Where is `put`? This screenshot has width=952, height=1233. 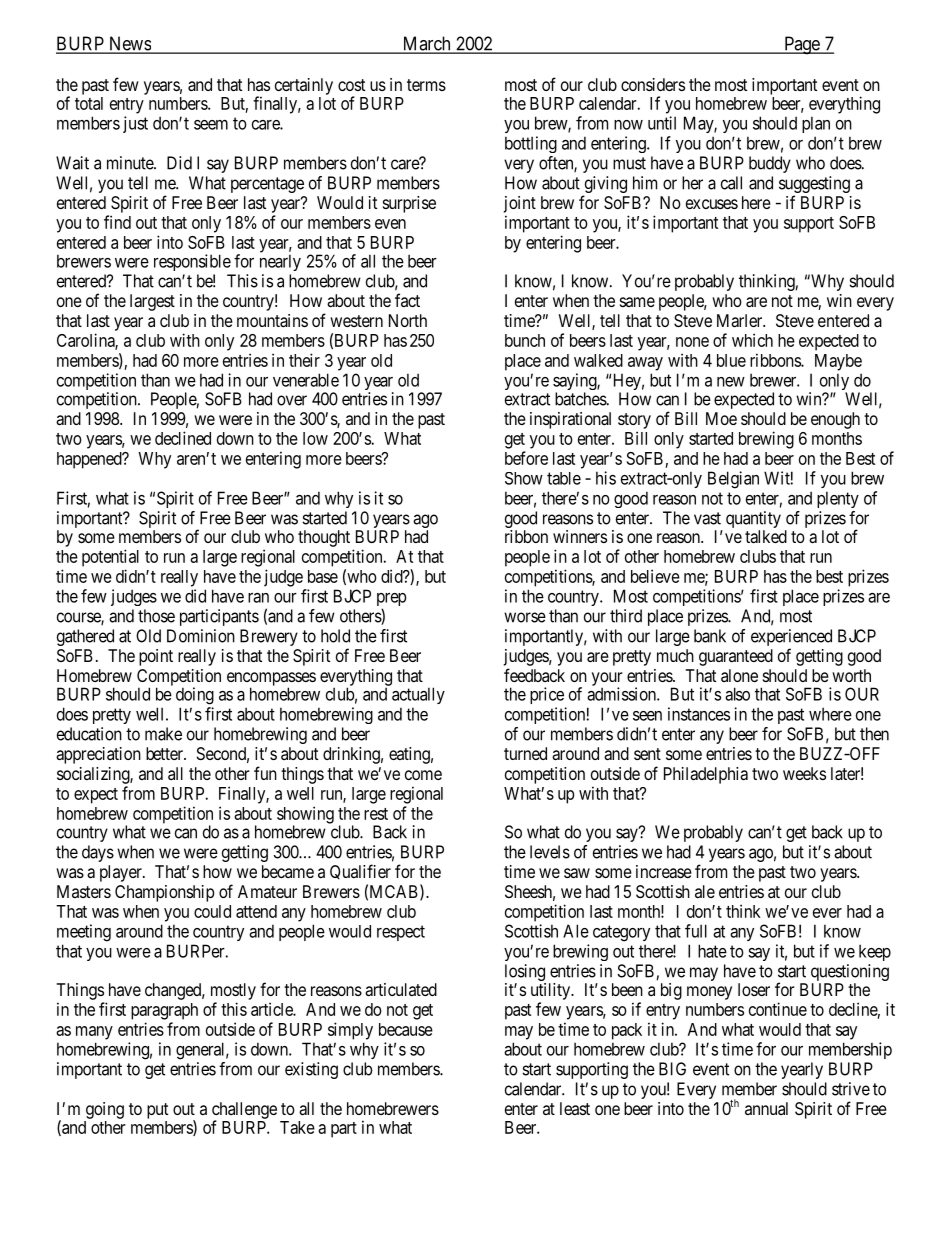
put is located at coordinates (157, 1111).
